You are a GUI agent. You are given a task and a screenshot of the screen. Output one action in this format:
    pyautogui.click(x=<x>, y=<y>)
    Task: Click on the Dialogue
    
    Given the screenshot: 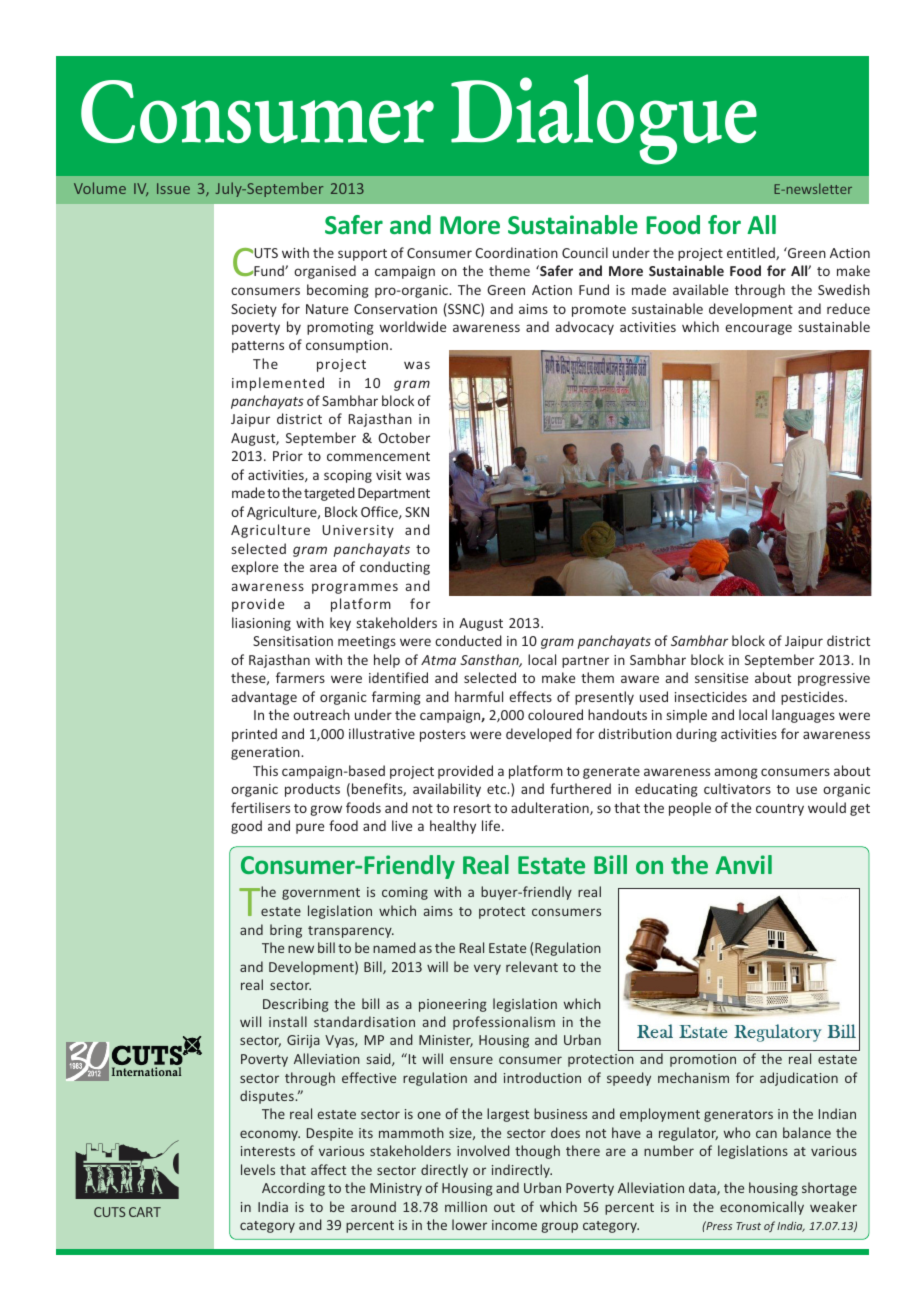 What is the action you would take?
    pyautogui.click(x=604, y=119)
